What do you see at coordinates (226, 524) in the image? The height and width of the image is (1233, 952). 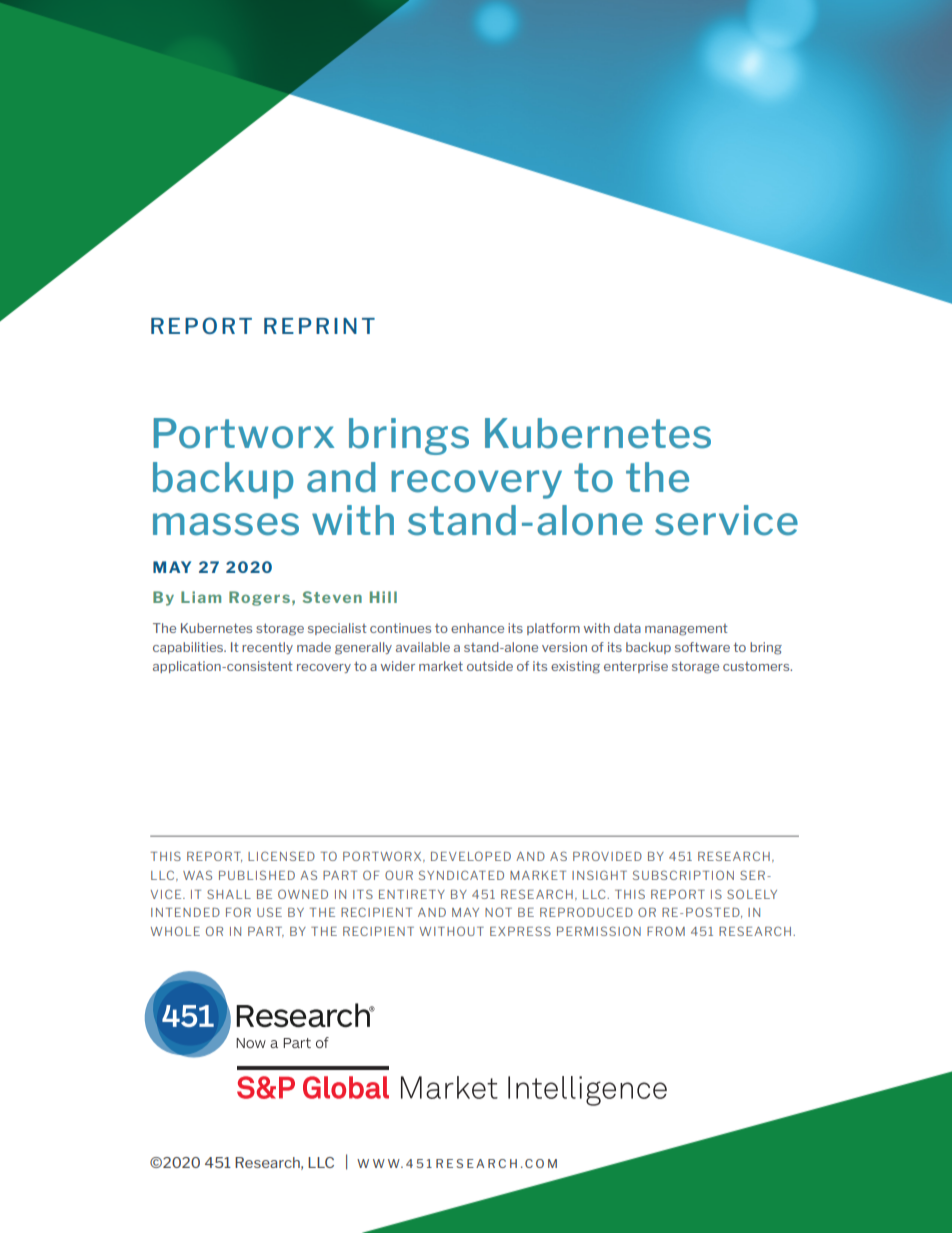 I see `masses` at bounding box center [226, 524].
